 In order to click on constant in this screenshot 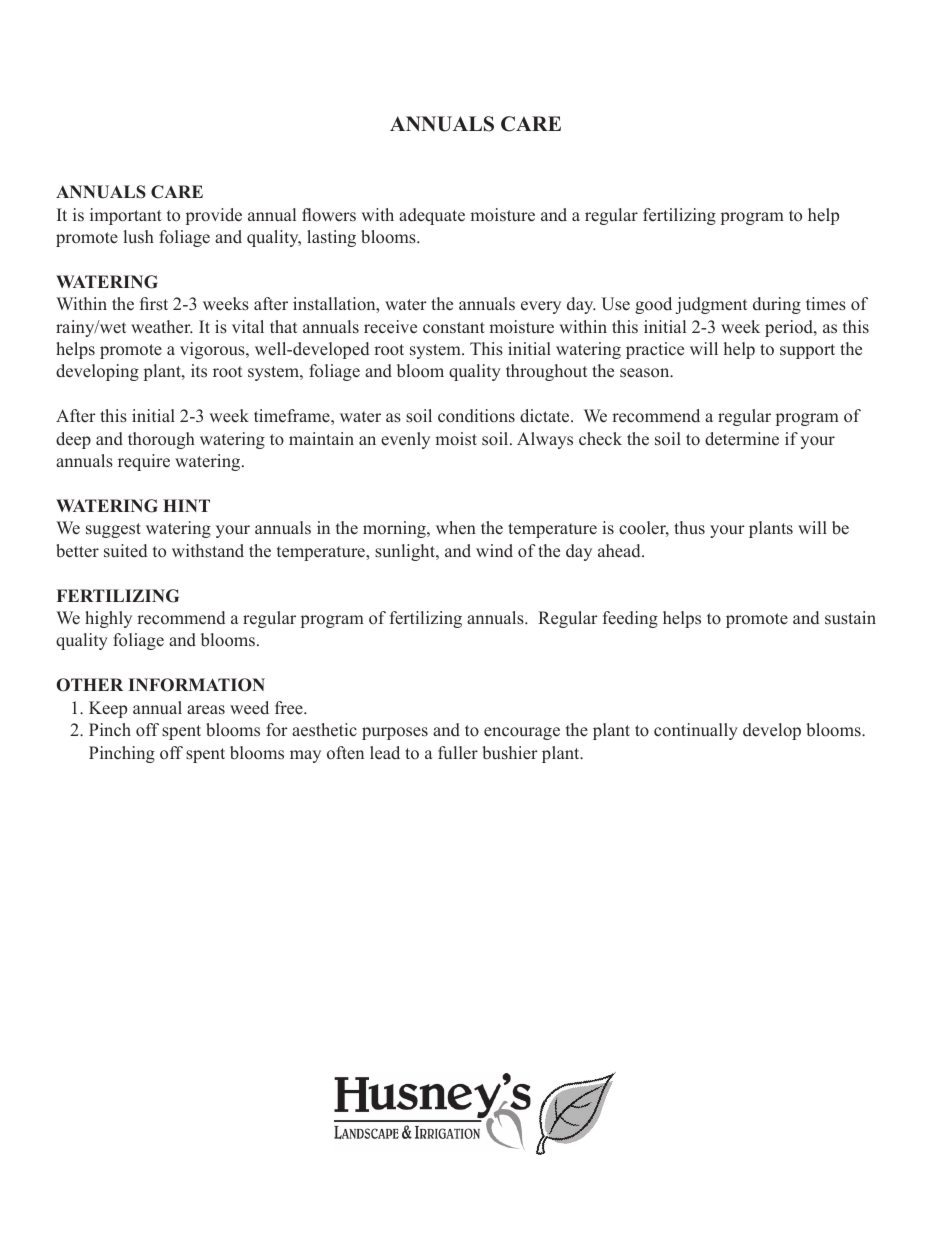, I will do `click(454, 328)`.
